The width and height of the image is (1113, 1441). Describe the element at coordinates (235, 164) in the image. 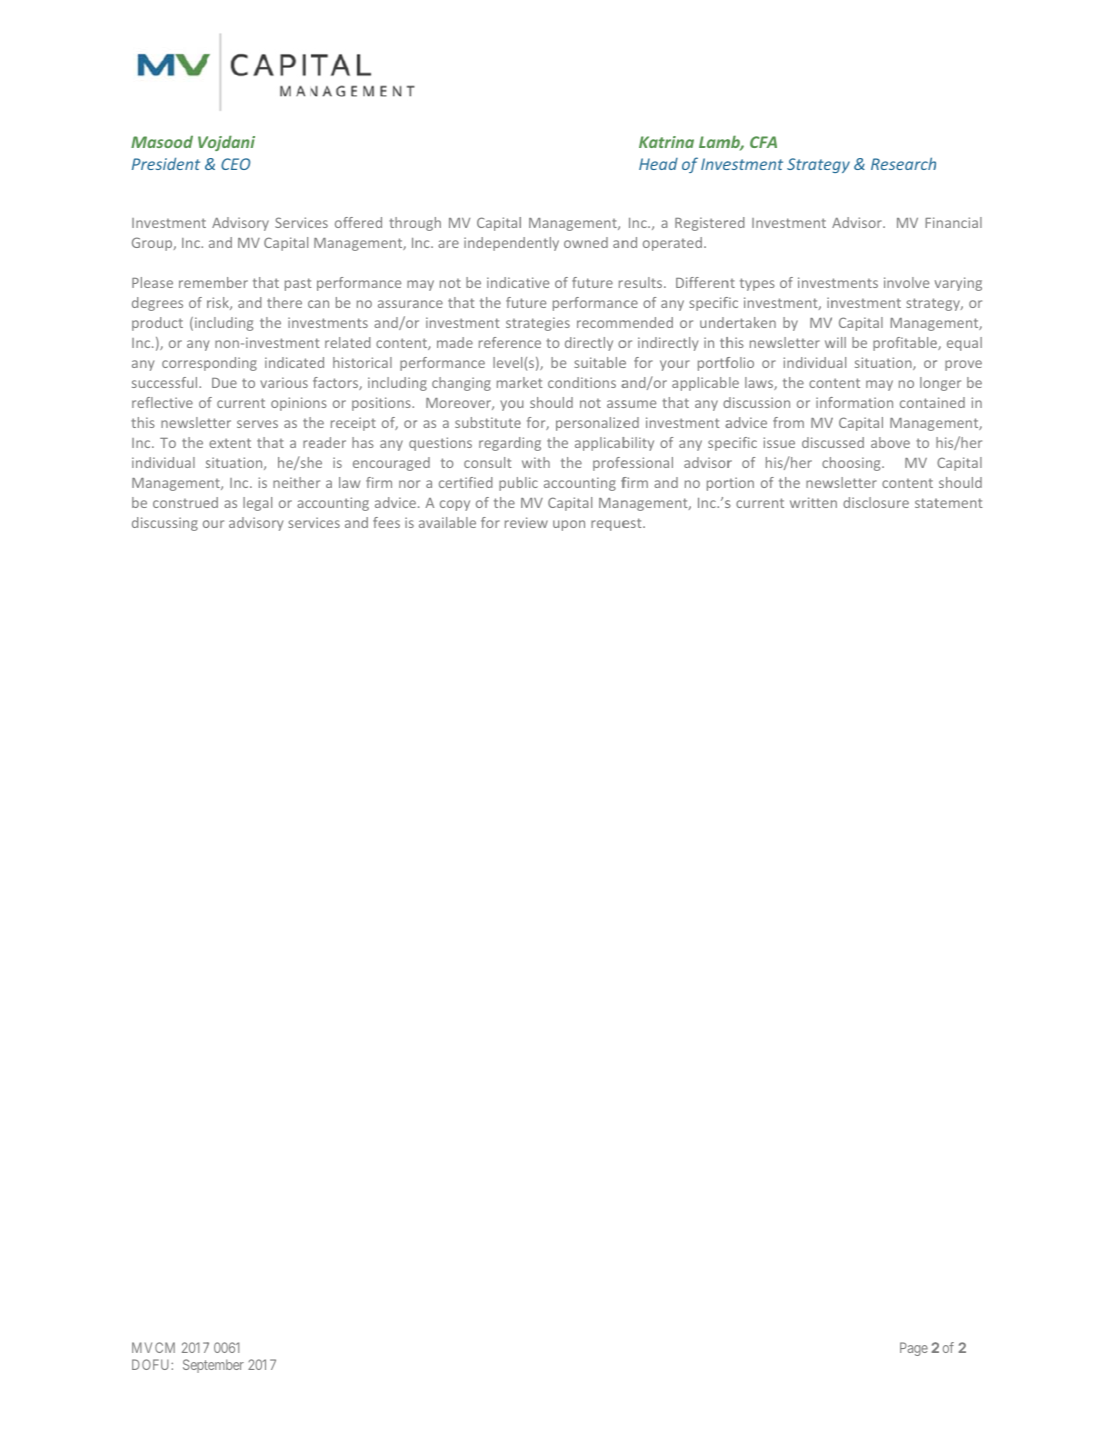

I see `CEO` at that location.
